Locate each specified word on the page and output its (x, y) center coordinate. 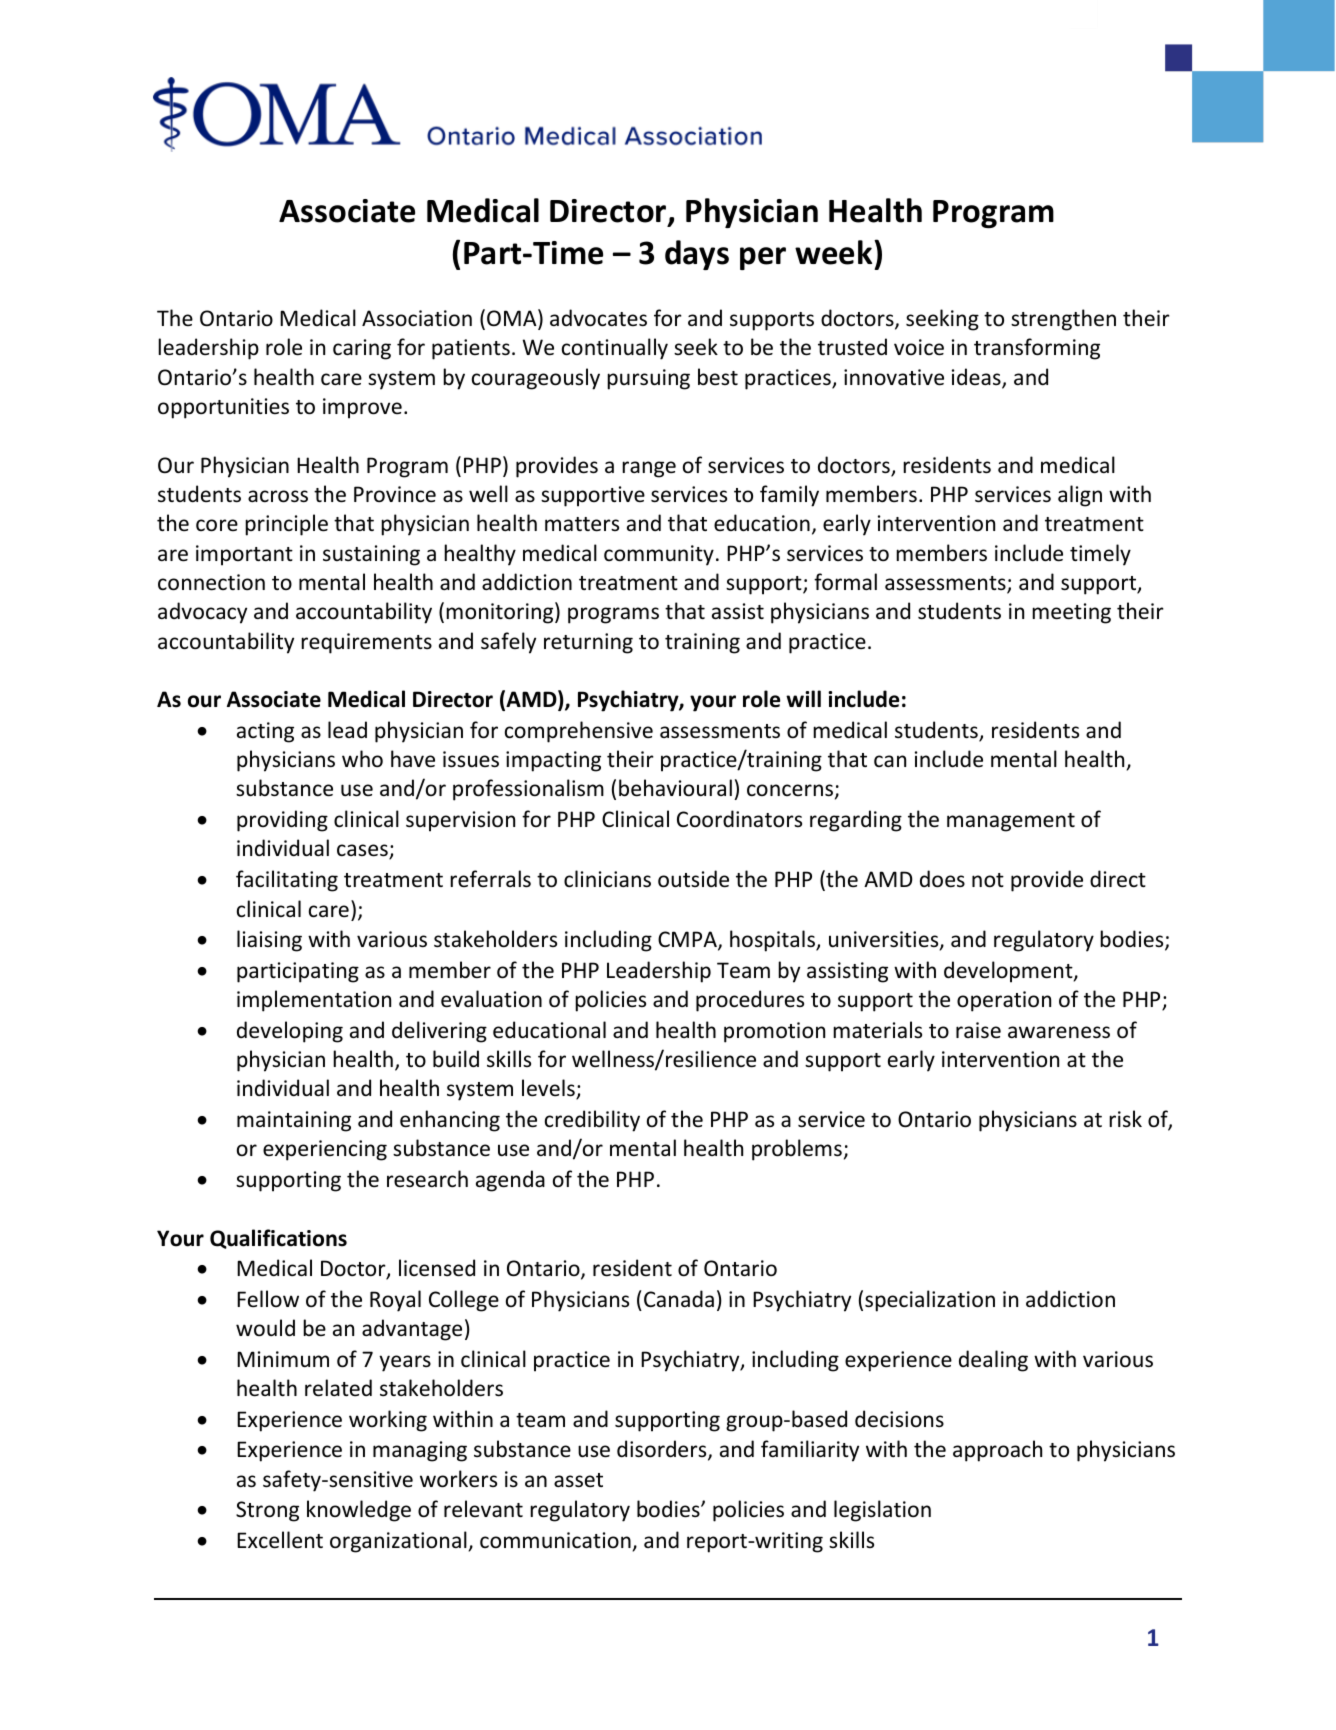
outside (693, 879)
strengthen (1063, 320)
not (988, 880)
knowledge (359, 1511)
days (697, 255)
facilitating (287, 881)
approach (997, 1451)
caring (362, 349)
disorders (663, 1450)
